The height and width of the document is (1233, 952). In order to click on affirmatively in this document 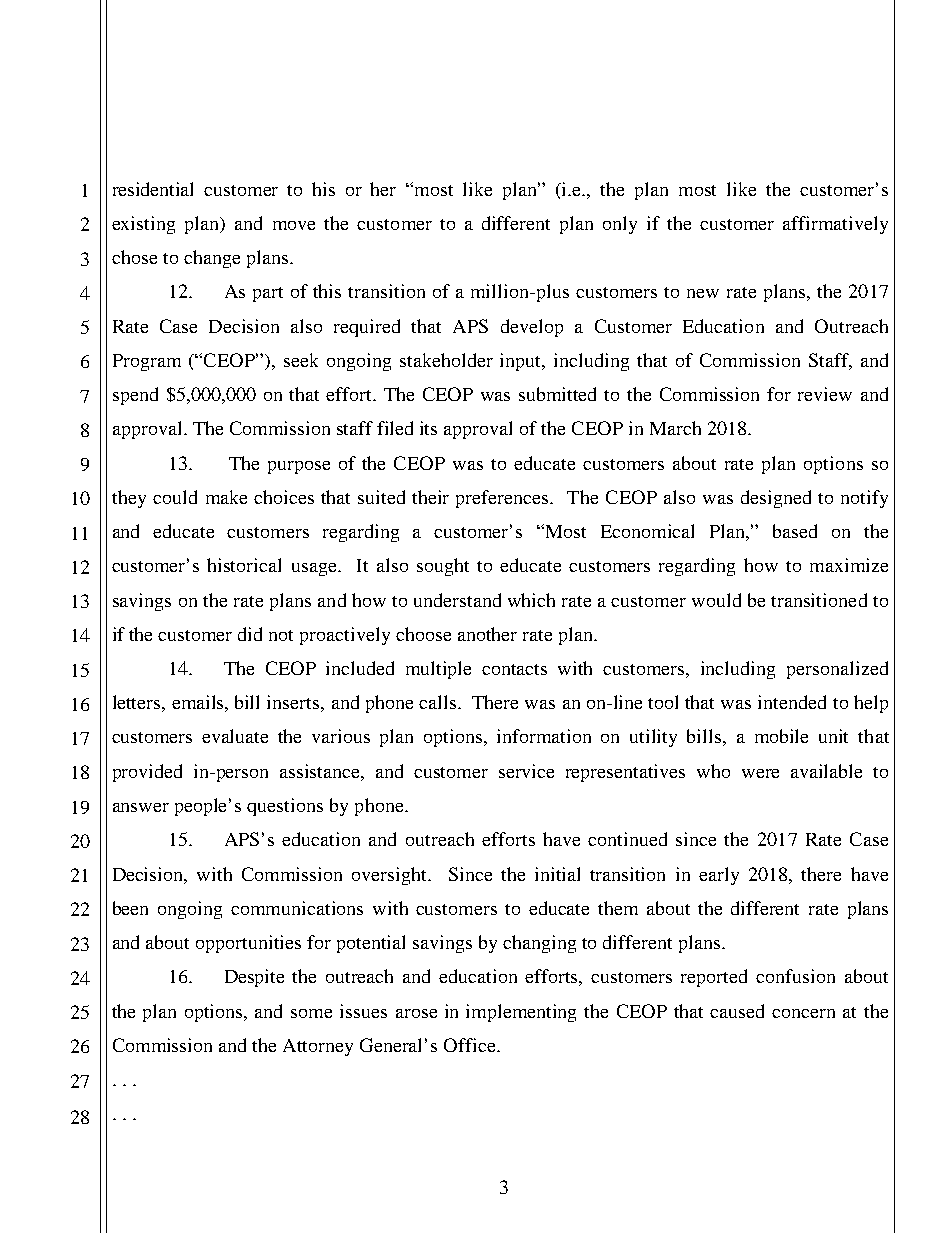, I will do `click(835, 225)`.
